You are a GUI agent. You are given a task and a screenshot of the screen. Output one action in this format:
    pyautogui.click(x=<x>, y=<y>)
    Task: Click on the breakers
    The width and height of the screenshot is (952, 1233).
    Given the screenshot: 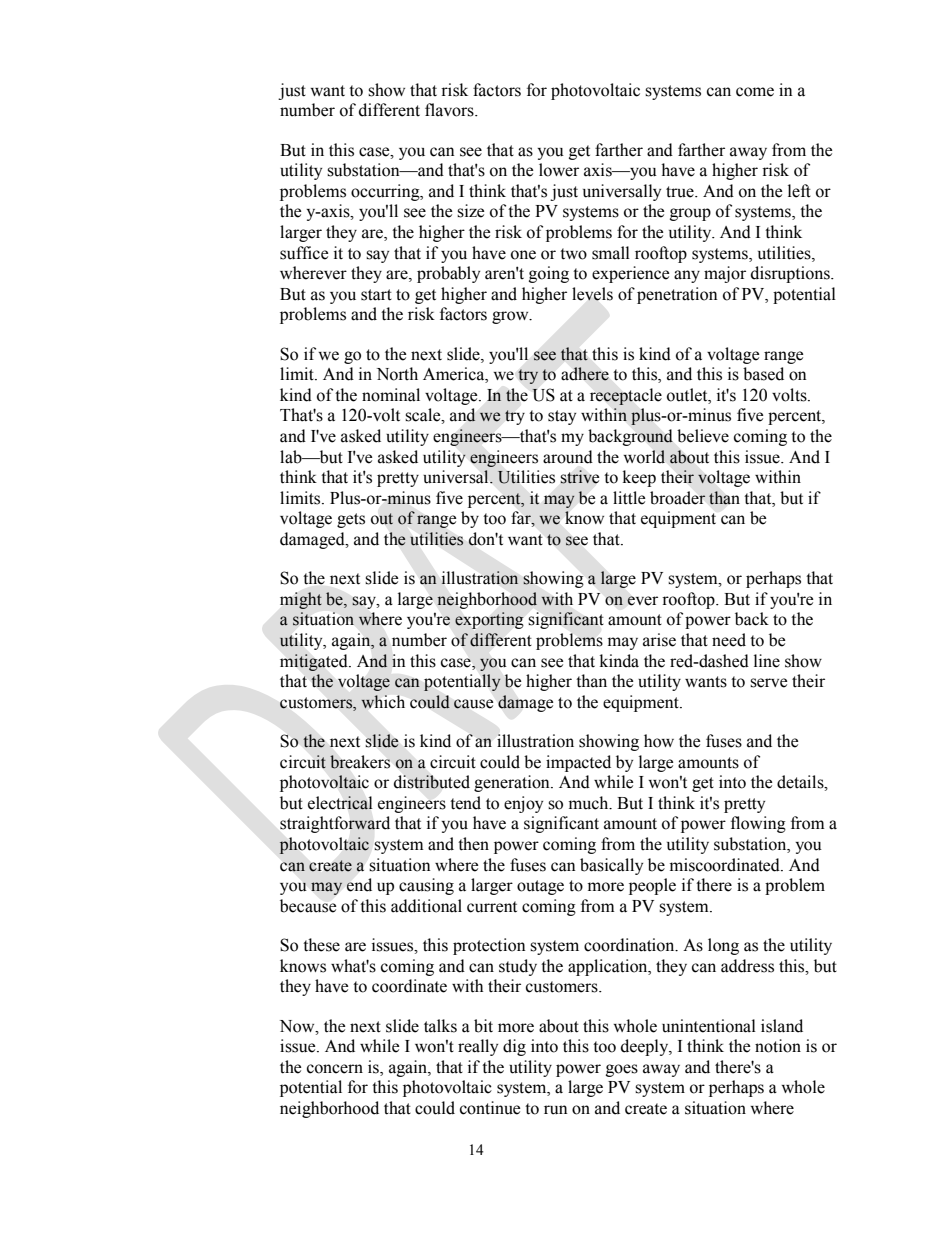 What is the action you would take?
    pyautogui.click(x=360, y=762)
